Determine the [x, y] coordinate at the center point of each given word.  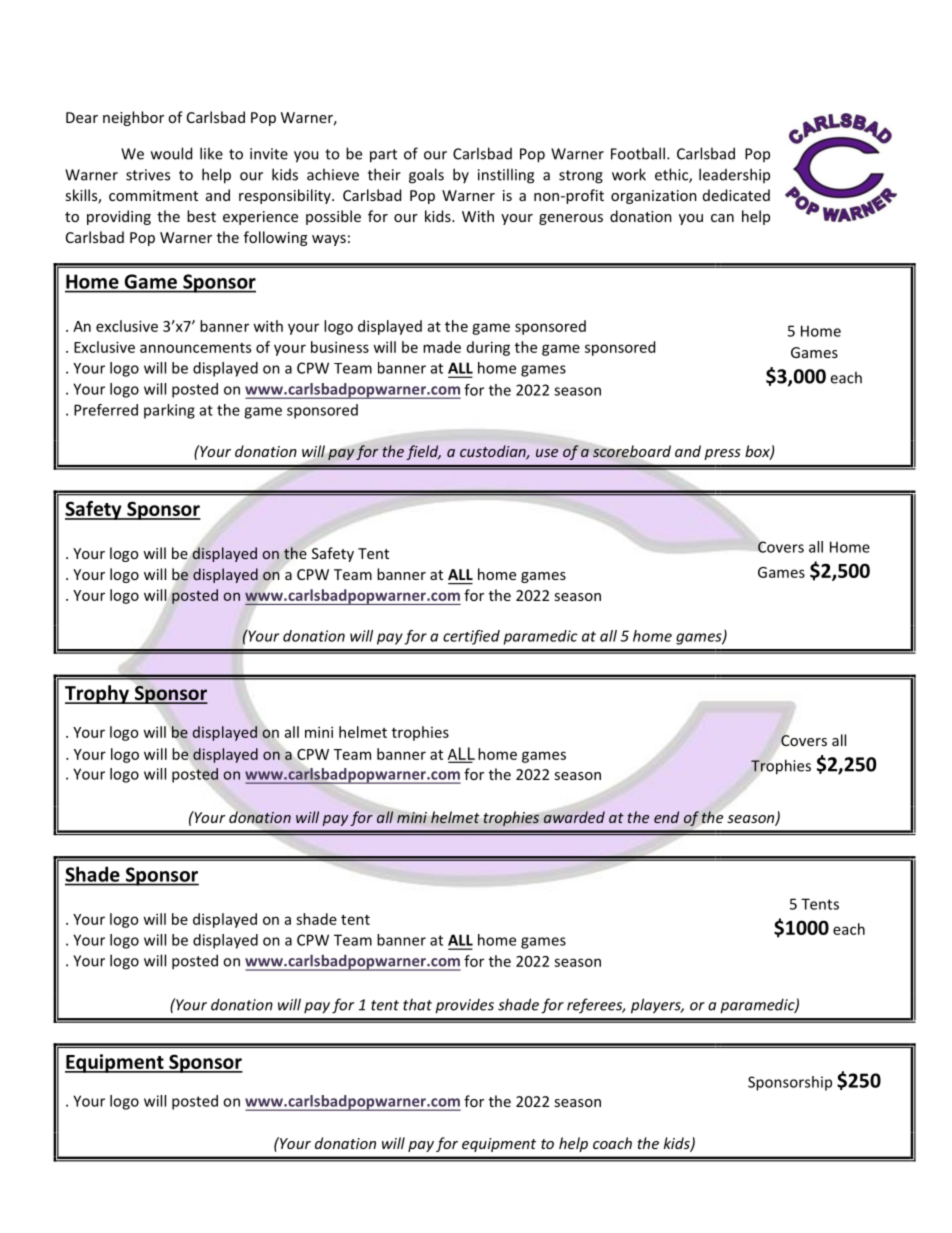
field [423, 452]
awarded [574, 817]
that [417, 1004]
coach [612, 1143]
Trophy [98, 694]
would [171, 153]
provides [464, 1006]
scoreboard [630, 452]
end [666, 817]
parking [169, 411]
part [383, 156]
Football [638, 153]
